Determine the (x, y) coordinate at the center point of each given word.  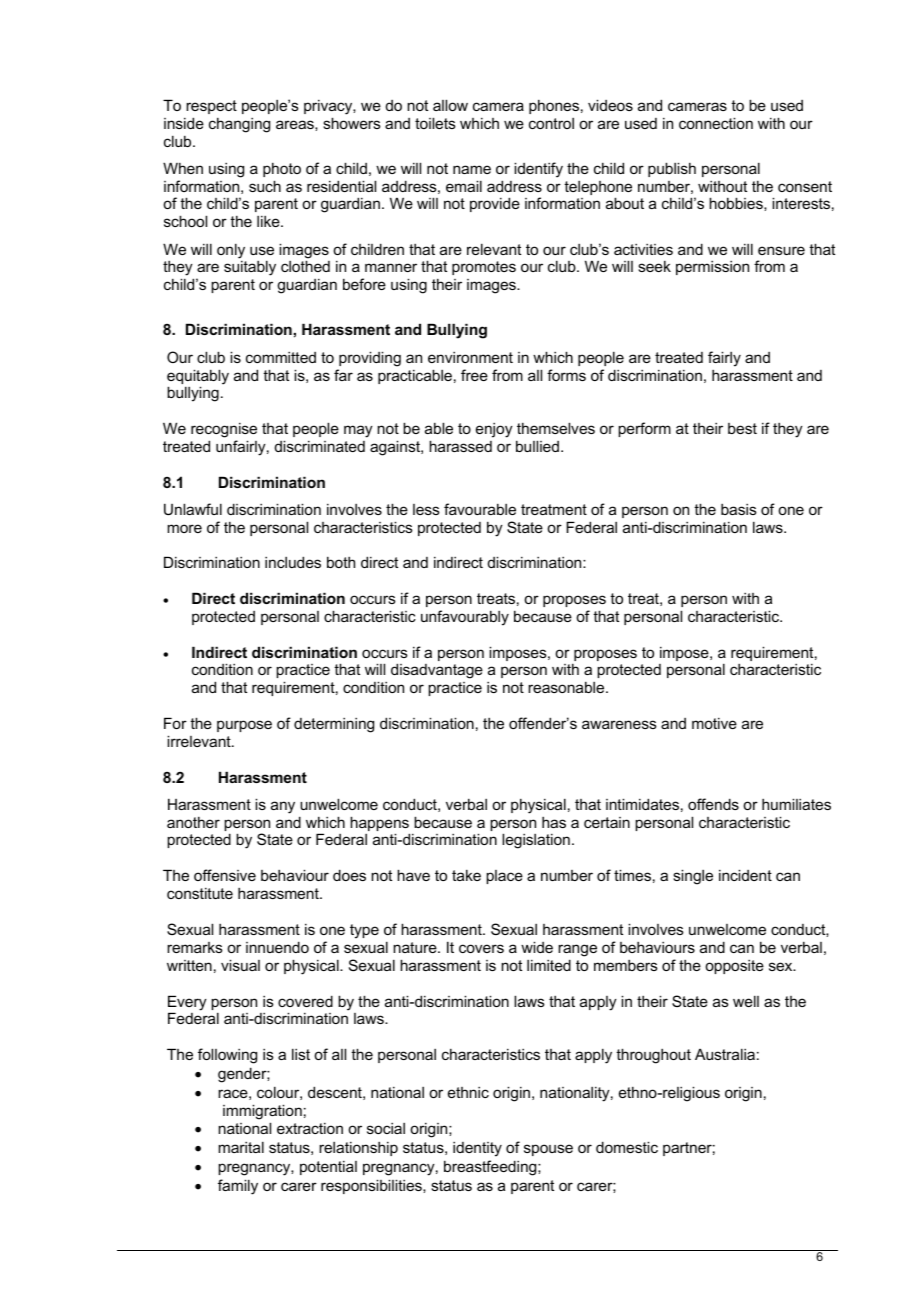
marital (241, 1147)
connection (716, 123)
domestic (627, 1147)
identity (477, 1149)
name (472, 169)
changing (239, 125)
